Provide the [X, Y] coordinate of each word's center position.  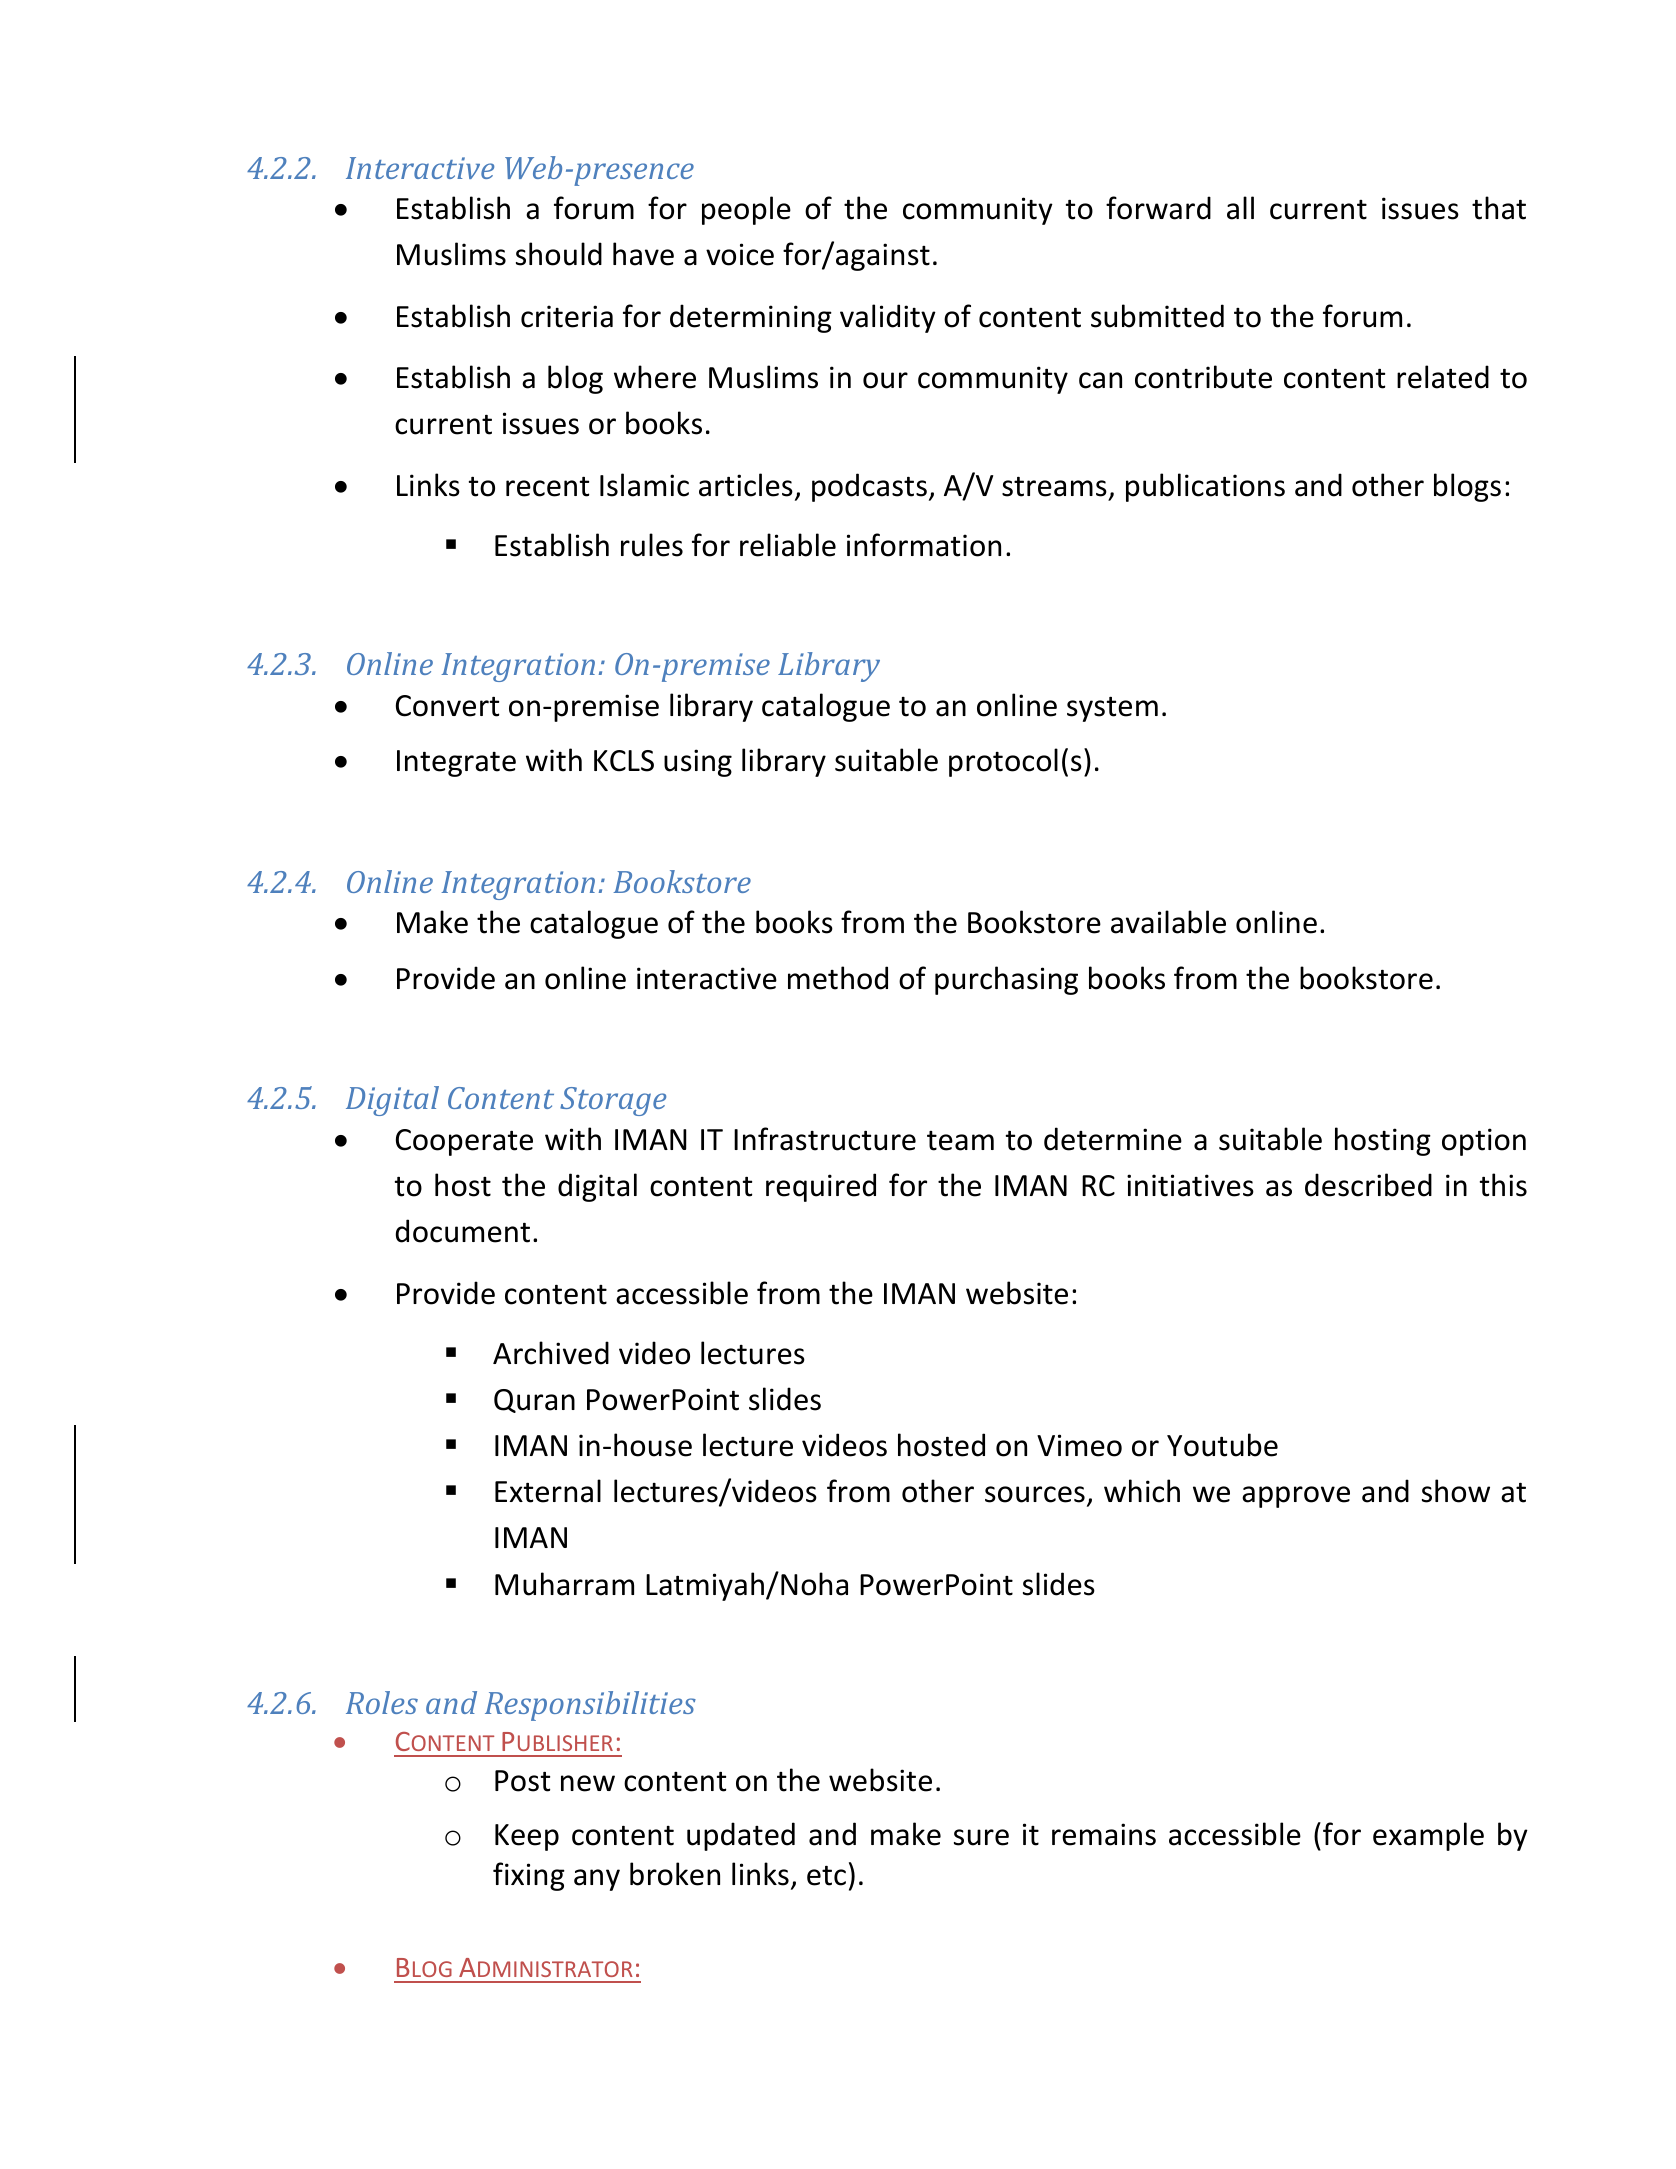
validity [888, 318]
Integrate [456, 763]
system [1112, 709]
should [559, 254]
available [1168, 922]
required [821, 1187]
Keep [527, 1837]
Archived [551, 1353]
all [1240, 208]
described [1368, 1185]
